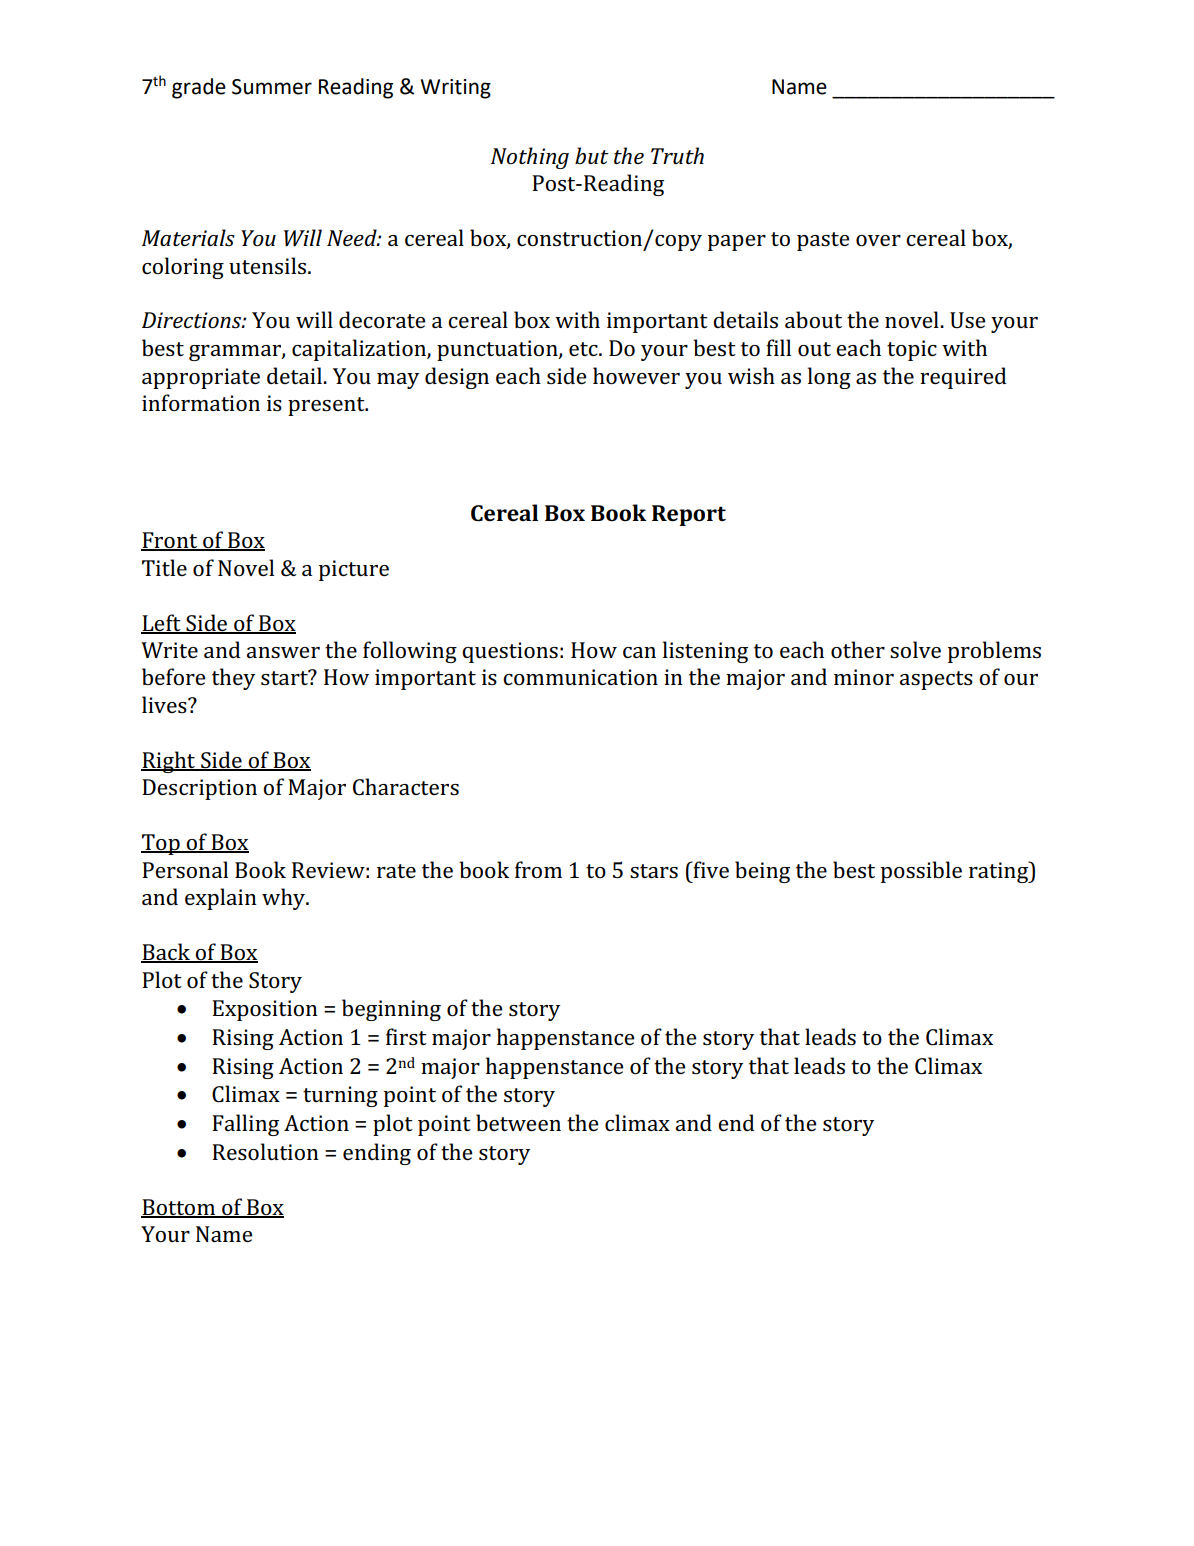  I want to click on appropriate, so click(201, 378).
